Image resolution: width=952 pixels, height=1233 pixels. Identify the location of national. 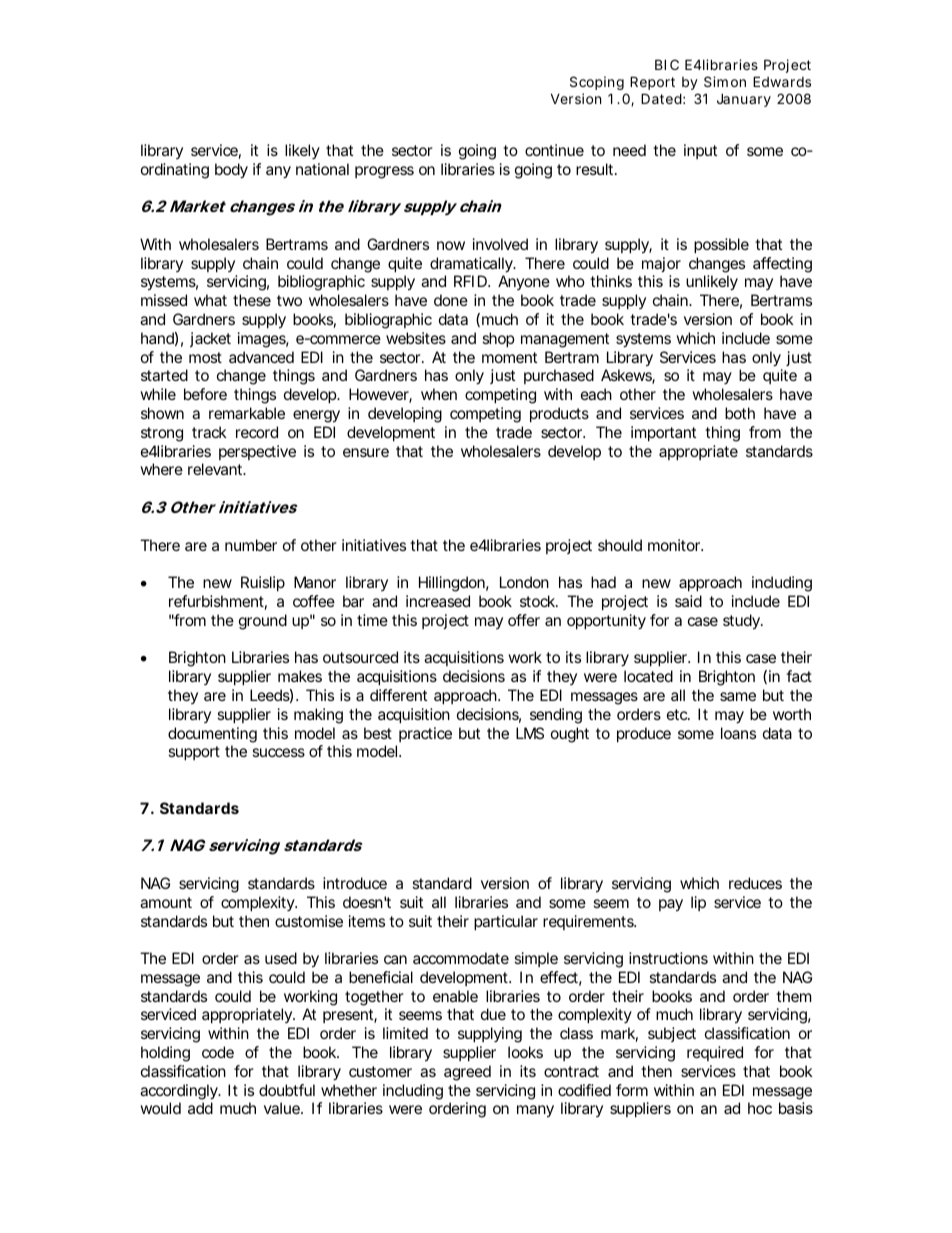
(322, 169).
